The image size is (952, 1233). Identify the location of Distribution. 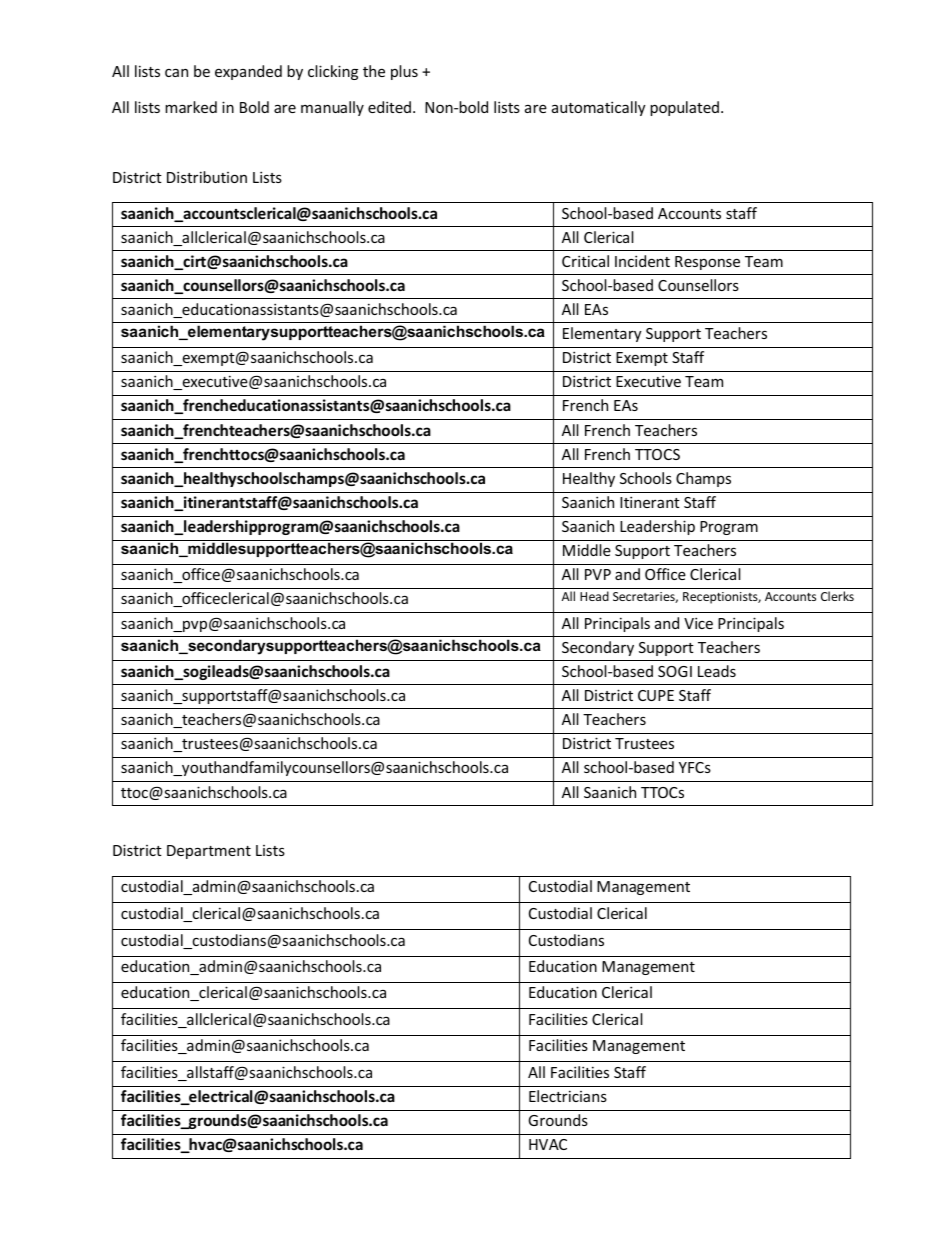
(207, 177).
